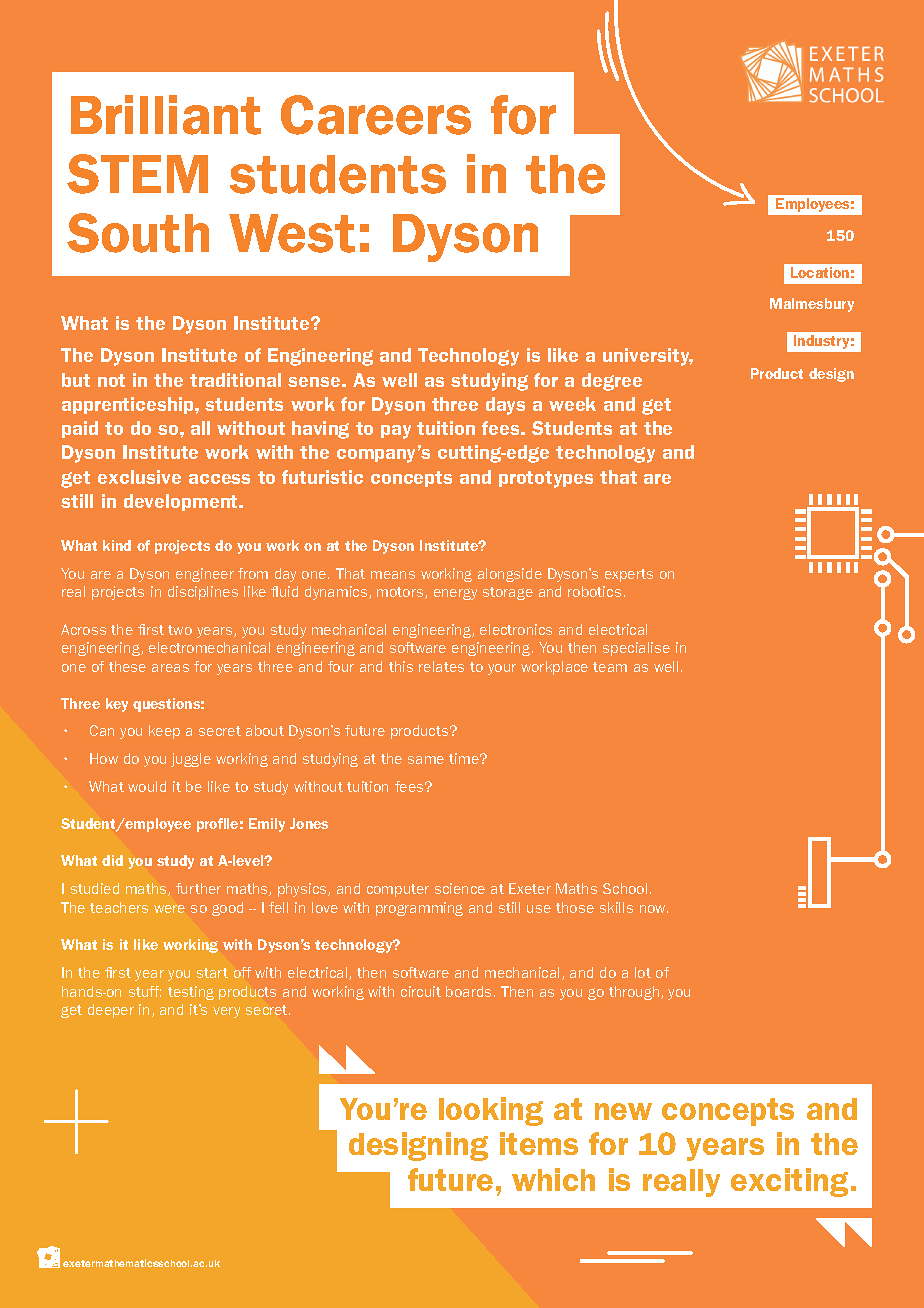  Describe the element at coordinates (139, 477) in the document. I see `exclusive` at that location.
